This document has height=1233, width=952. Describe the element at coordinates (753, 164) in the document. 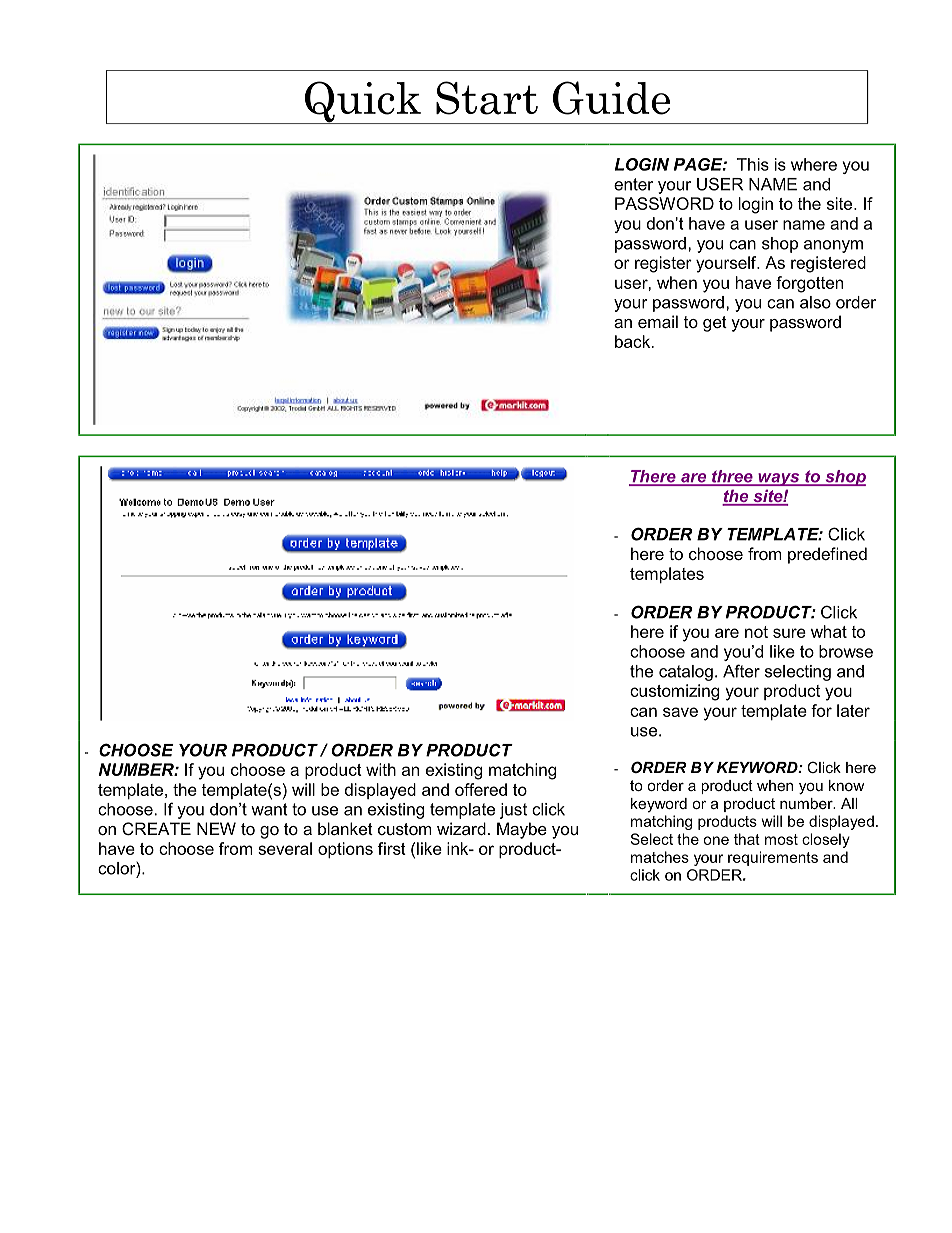

I see `This` at that location.
